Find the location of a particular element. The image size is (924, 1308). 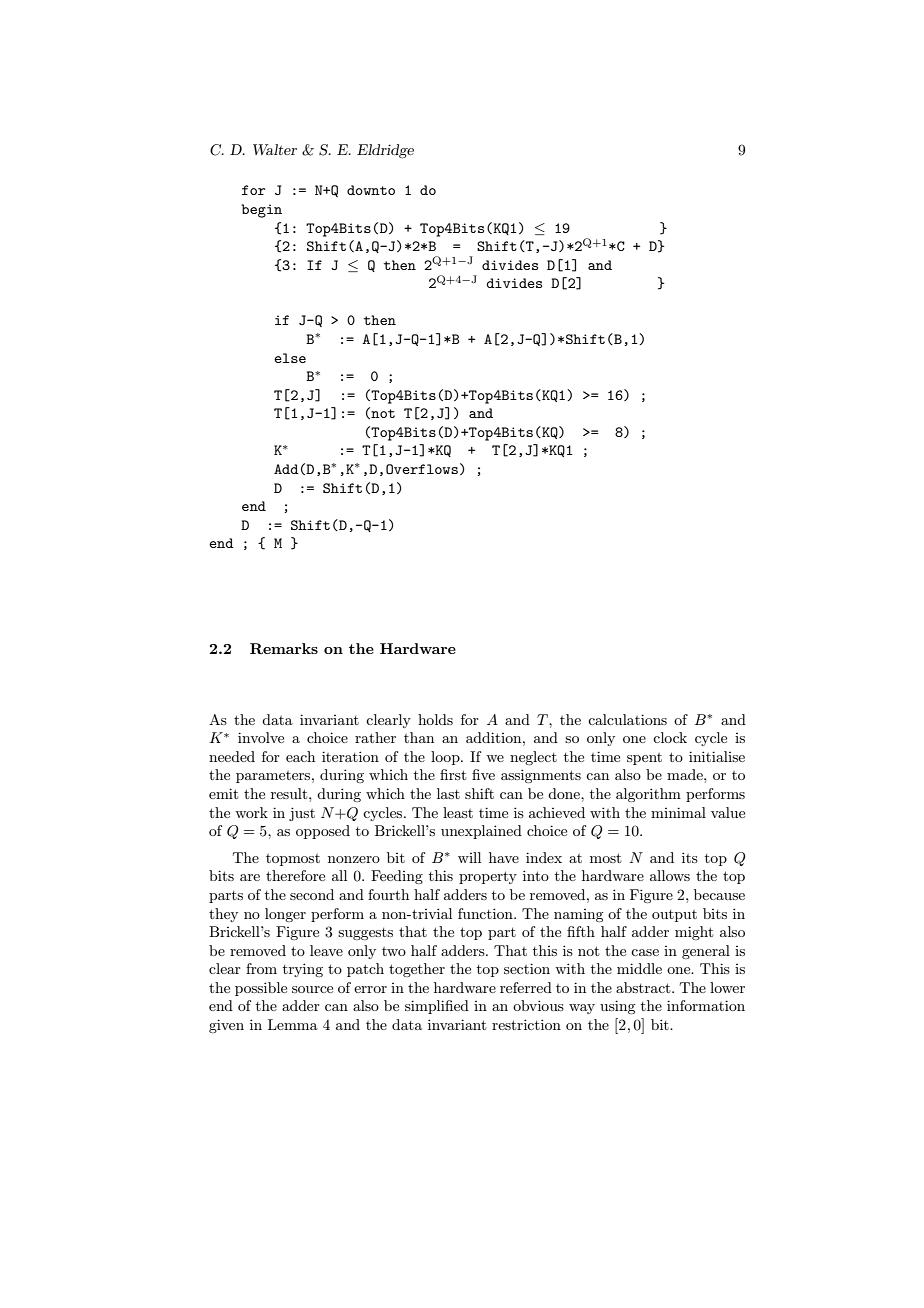

involve is located at coordinates (261, 737).
